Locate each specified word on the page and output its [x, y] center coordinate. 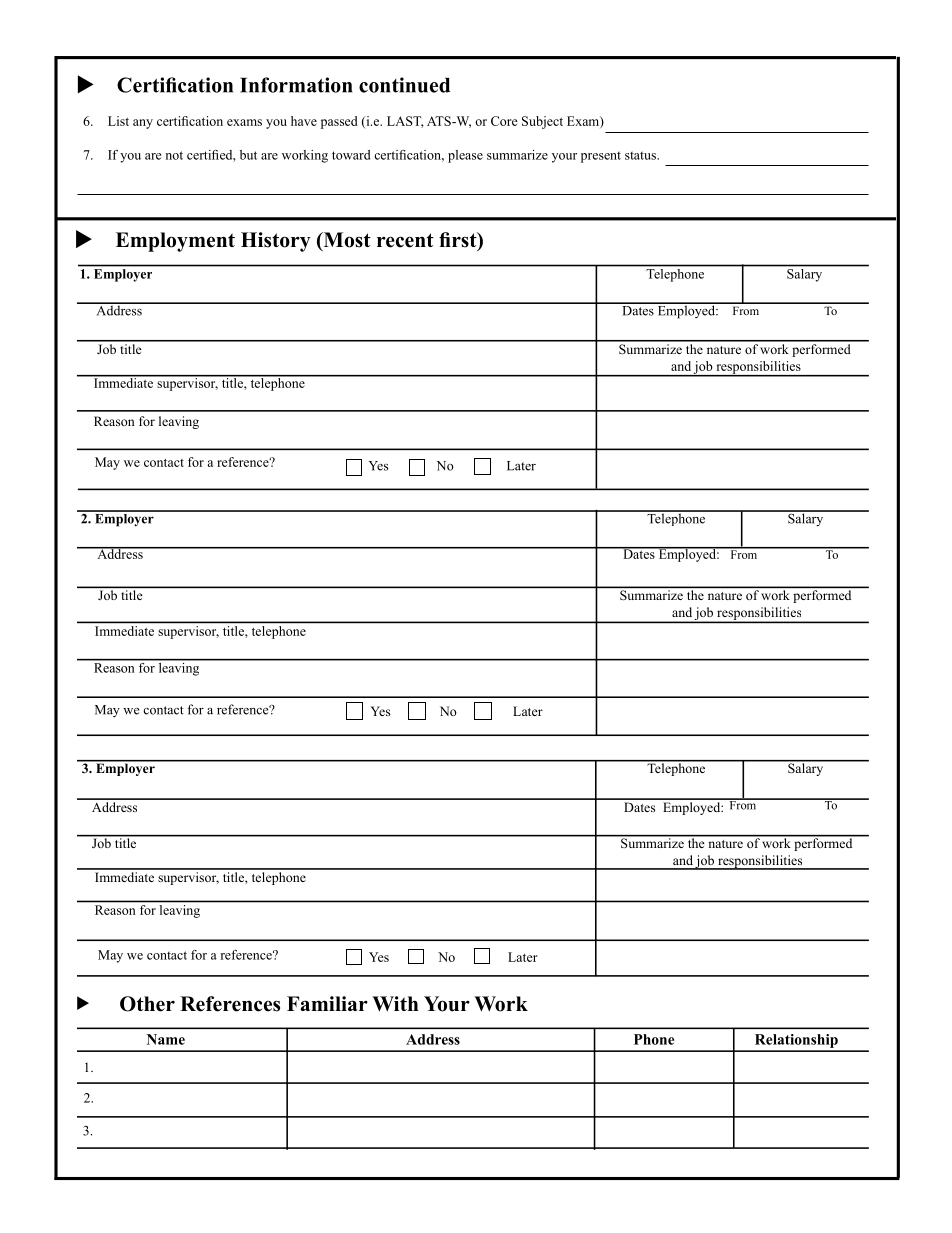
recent [405, 240]
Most [346, 241]
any [143, 124]
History [276, 242]
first [459, 241]
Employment [175, 242]
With [395, 1003]
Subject [542, 122]
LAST [405, 122]
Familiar [327, 1003]
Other [147, 1004]
